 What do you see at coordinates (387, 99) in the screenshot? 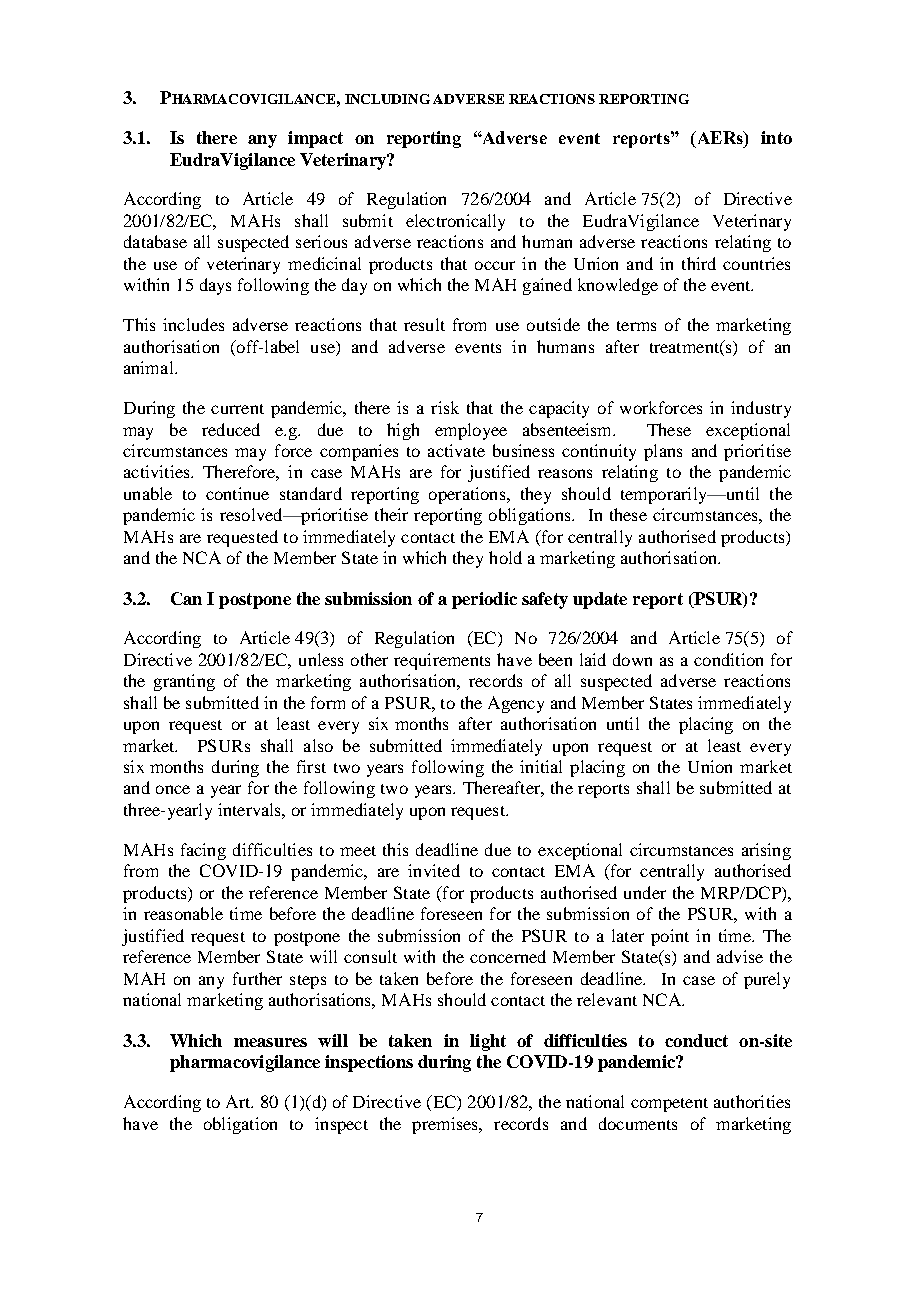
I see `INCLUDING` at bounding box center [387, 99].
